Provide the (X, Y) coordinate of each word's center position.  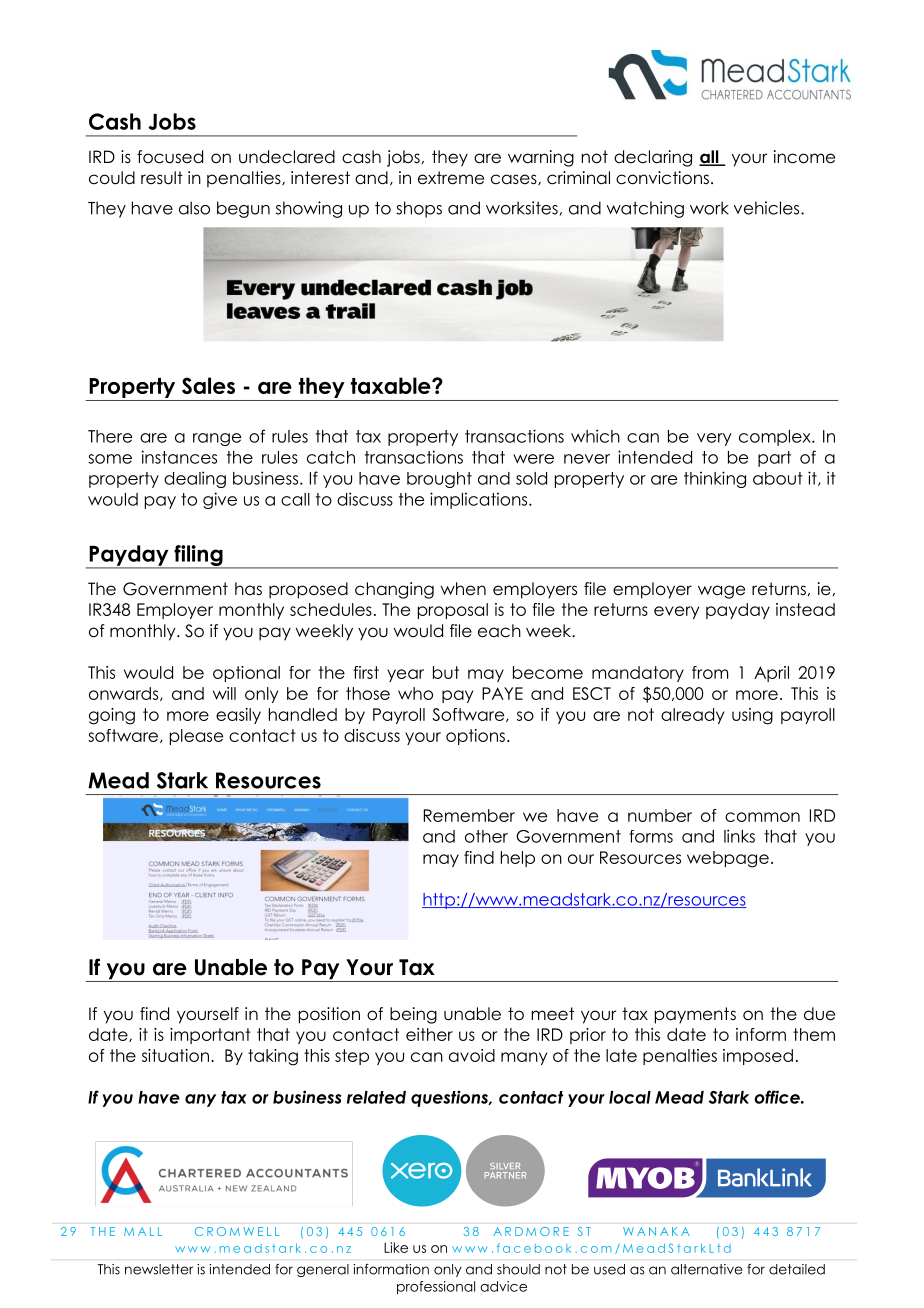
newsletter (159, 1269)
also (194, 208)
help (518, 859)
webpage (728, 859)
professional (436, 1288)
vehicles (768, 208)
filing (198, 556)
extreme (451, 178)
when (463, 589)
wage (721, 592)
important (210, 1036)
